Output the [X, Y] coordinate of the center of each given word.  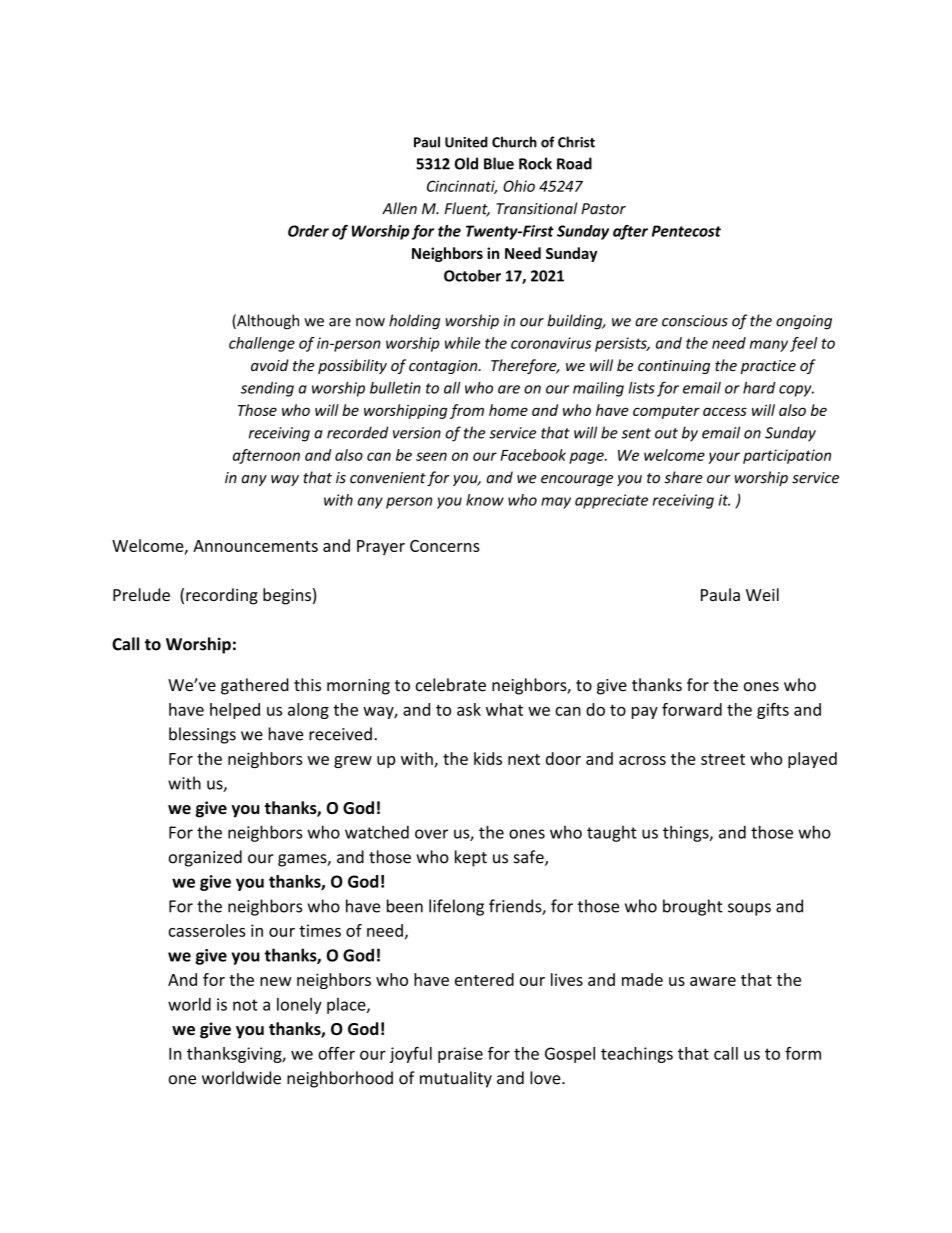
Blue [499, 163]
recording [222, 596]
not [245, 1005]
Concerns [445, 546]
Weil [762, 594]
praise [460, 1055]
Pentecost [686, 231]
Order [308, 231]
